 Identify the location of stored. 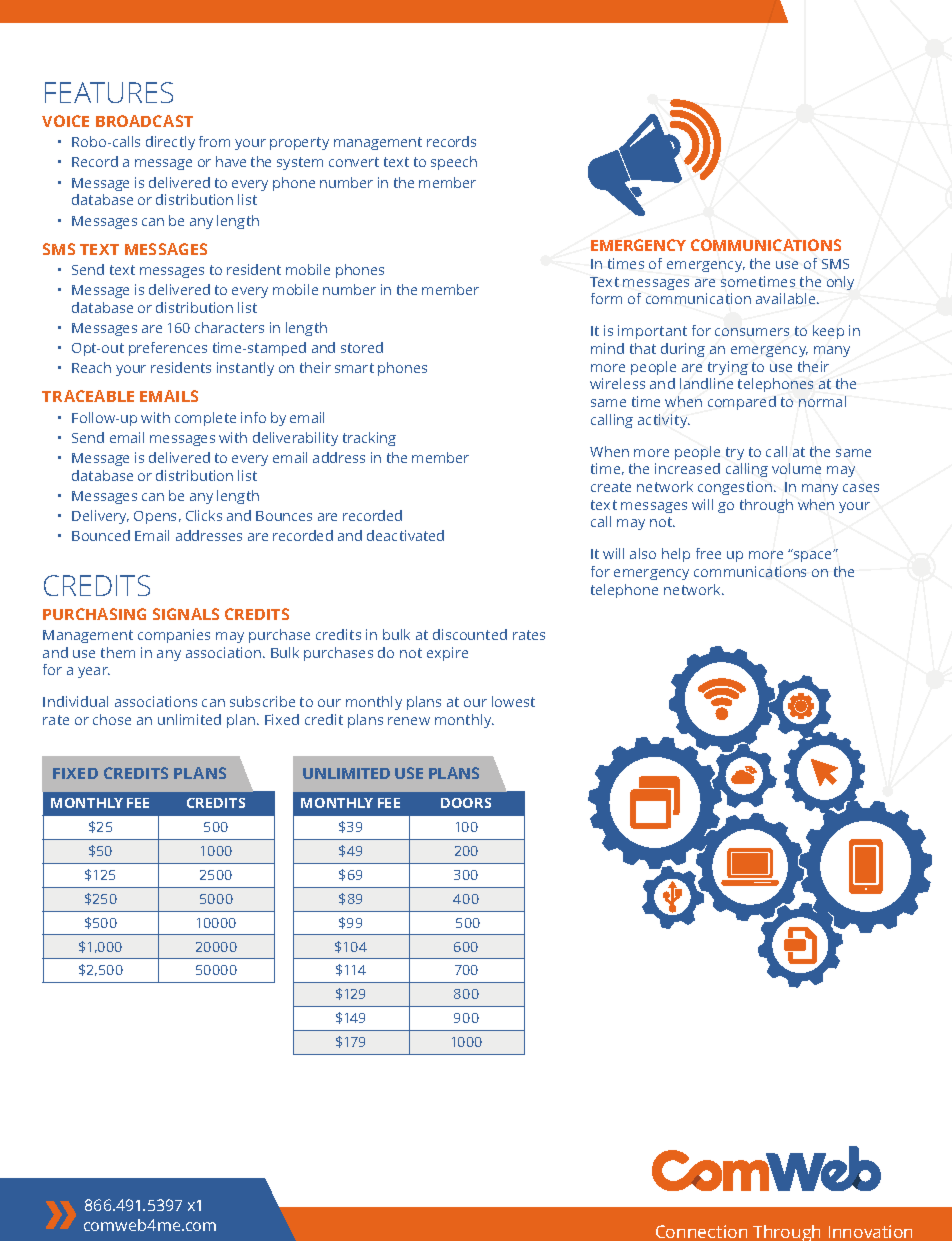
(362, 347).
